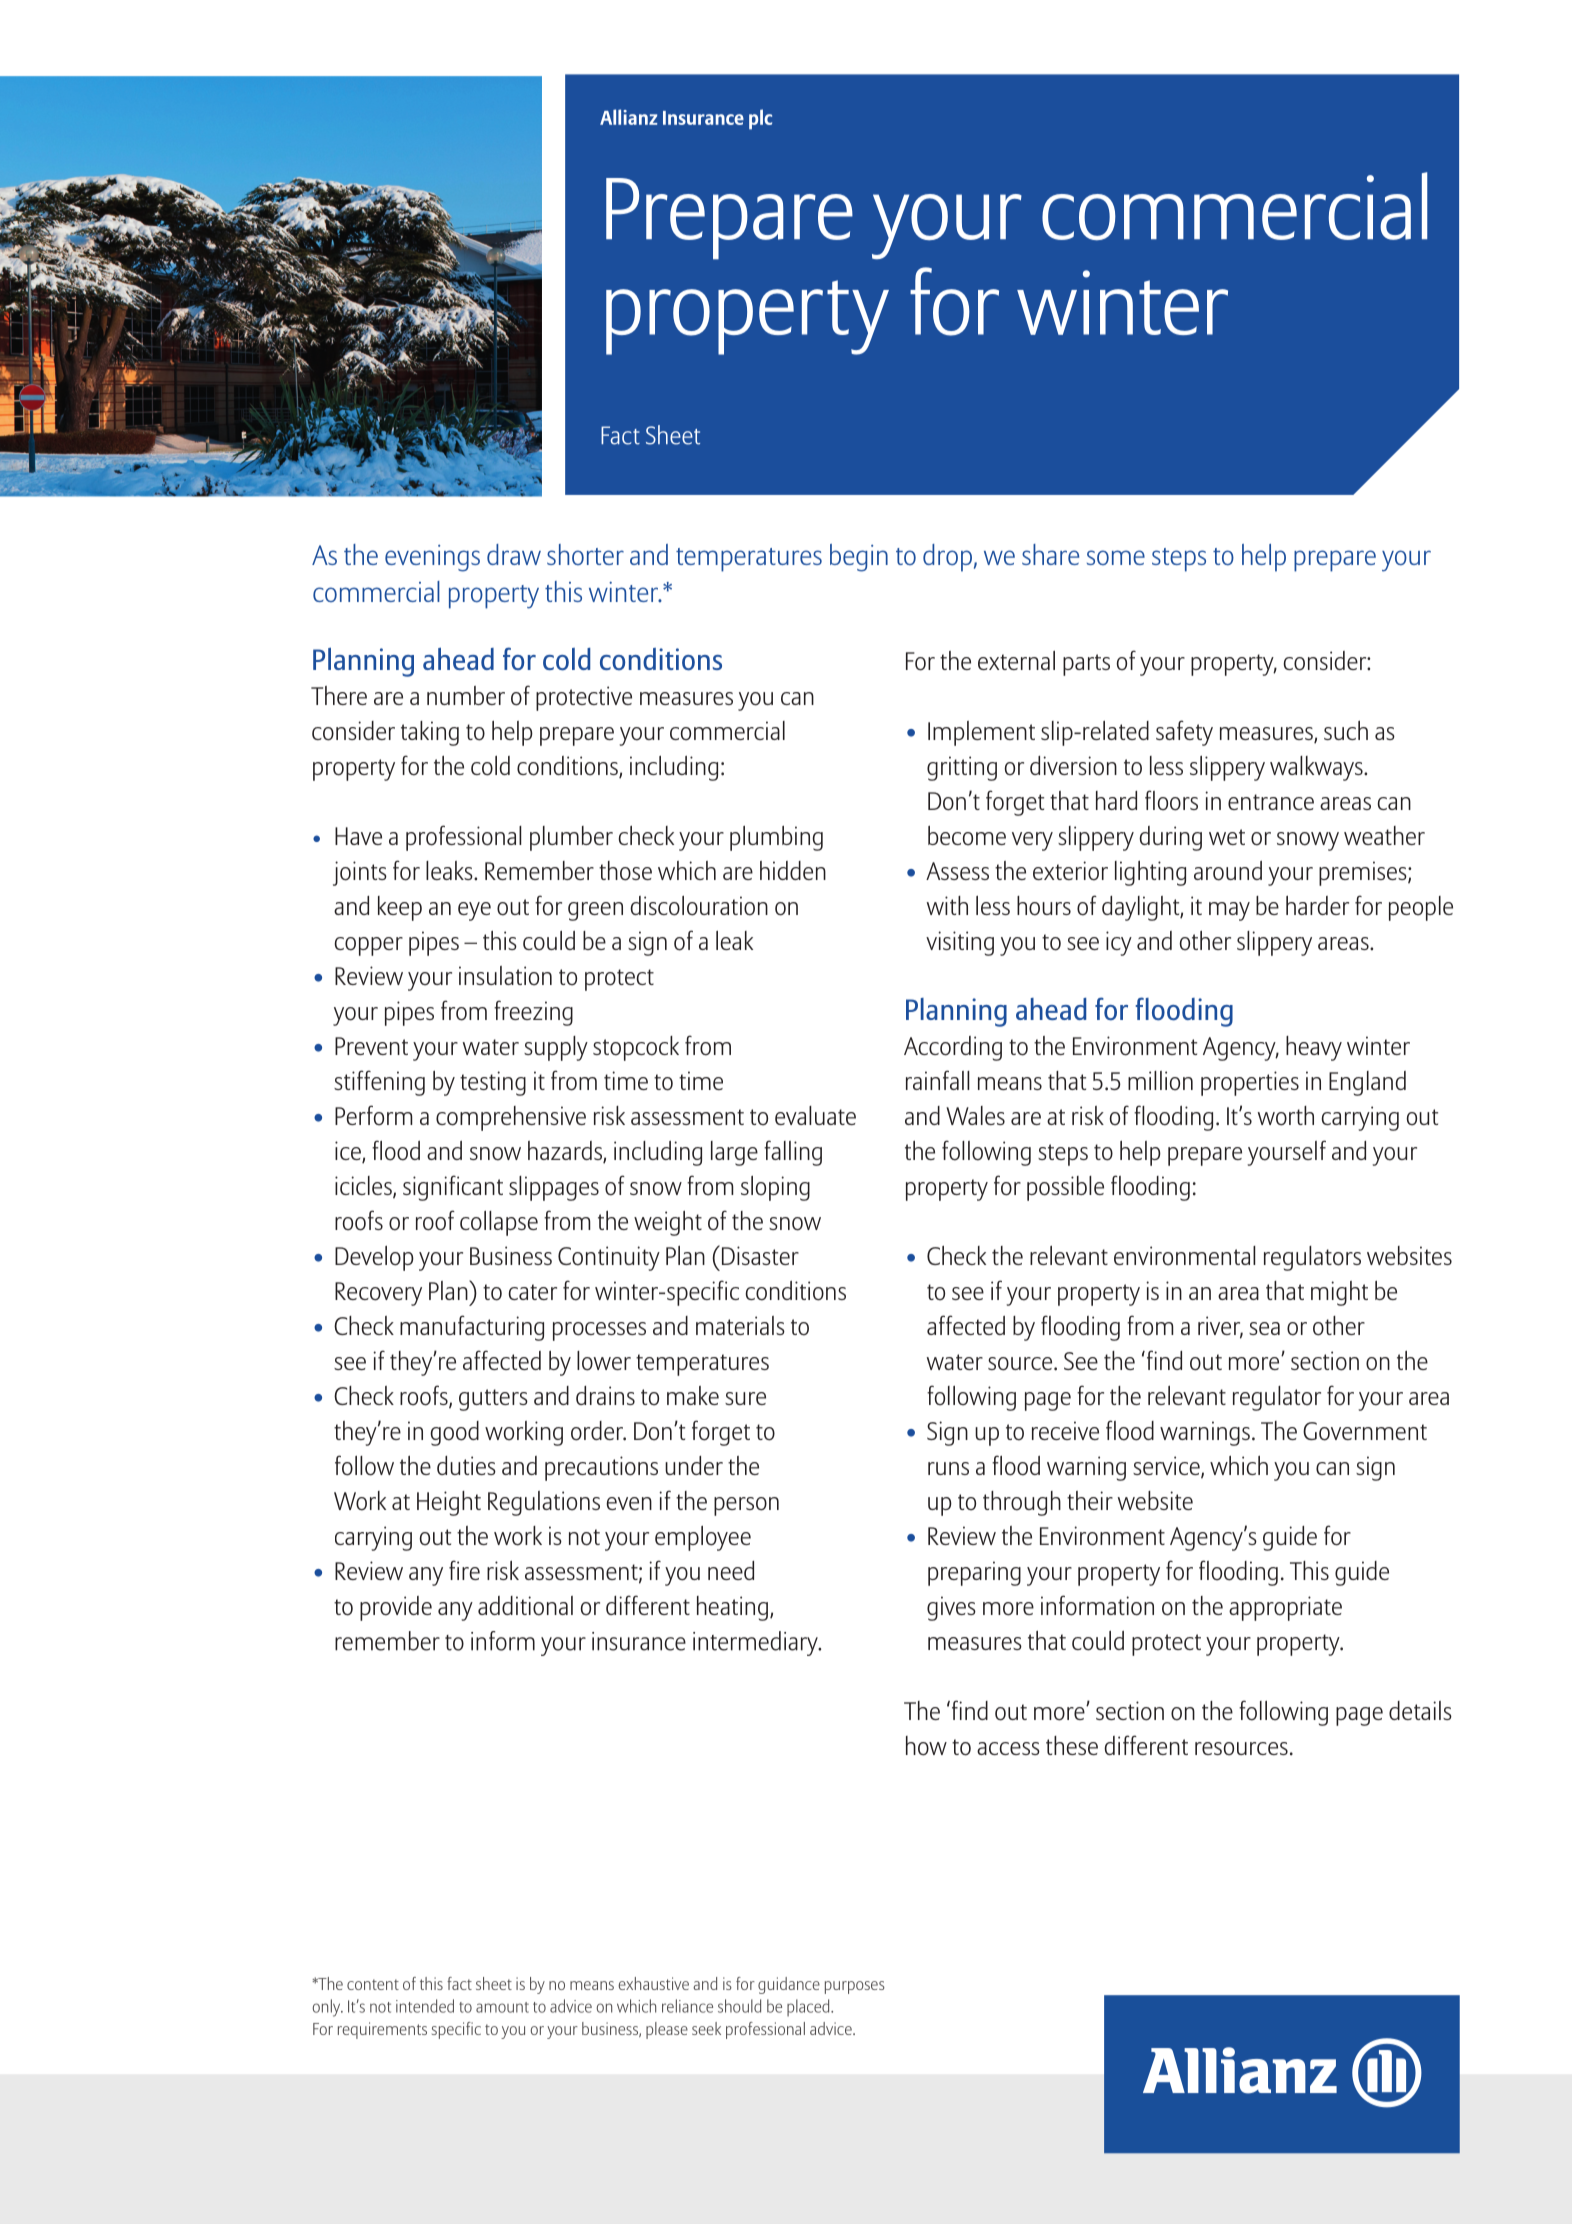  I want to click on Height, so click(449, 1503).
